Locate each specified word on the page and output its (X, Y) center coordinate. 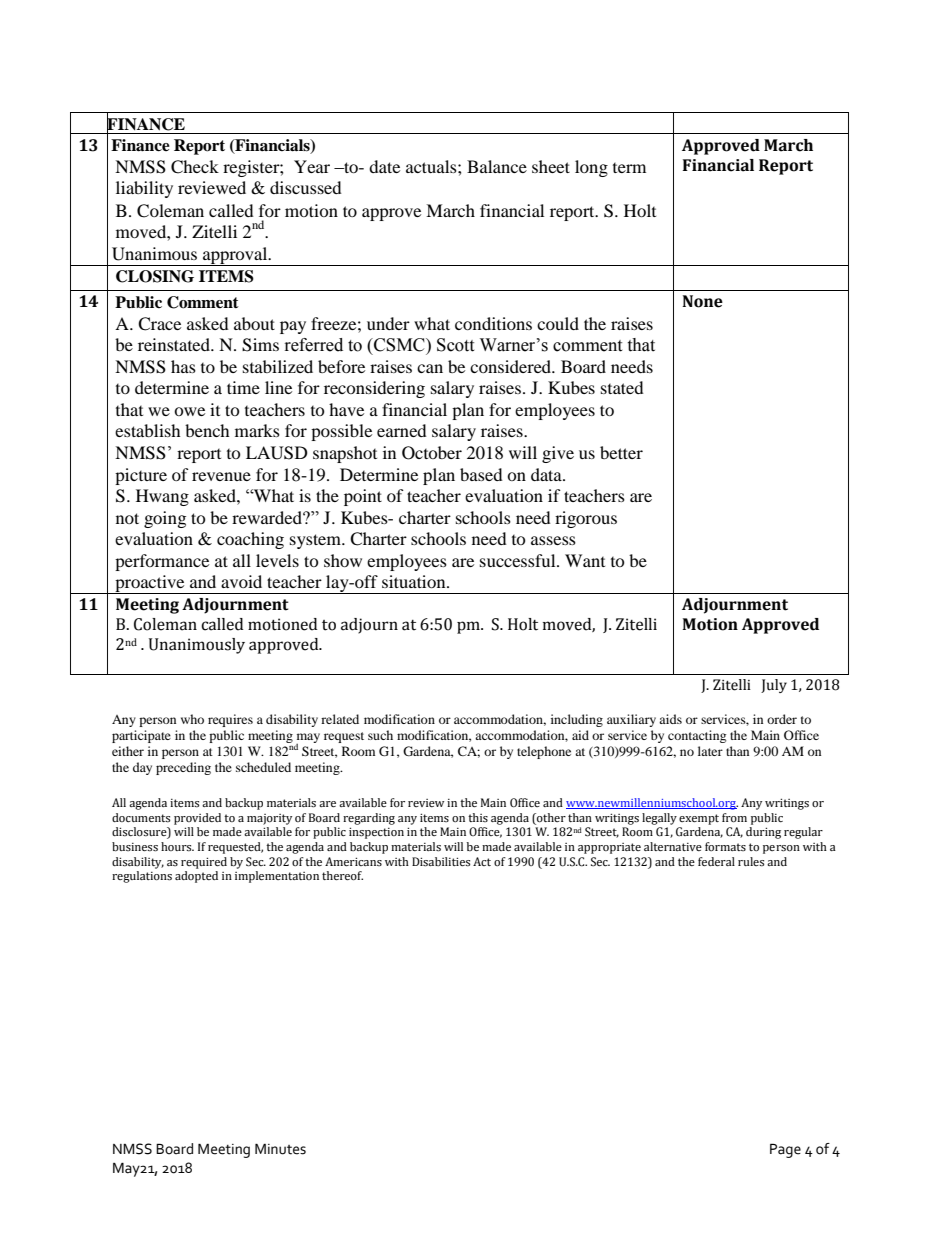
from (734, 818)
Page (785, 1150)
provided (197, 819)
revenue (221, 476)
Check (195, 167)
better (621, 452)
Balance (497, 166)
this (478, 817)
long (591, 168)
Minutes (280, 1149)
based (481, 474)
